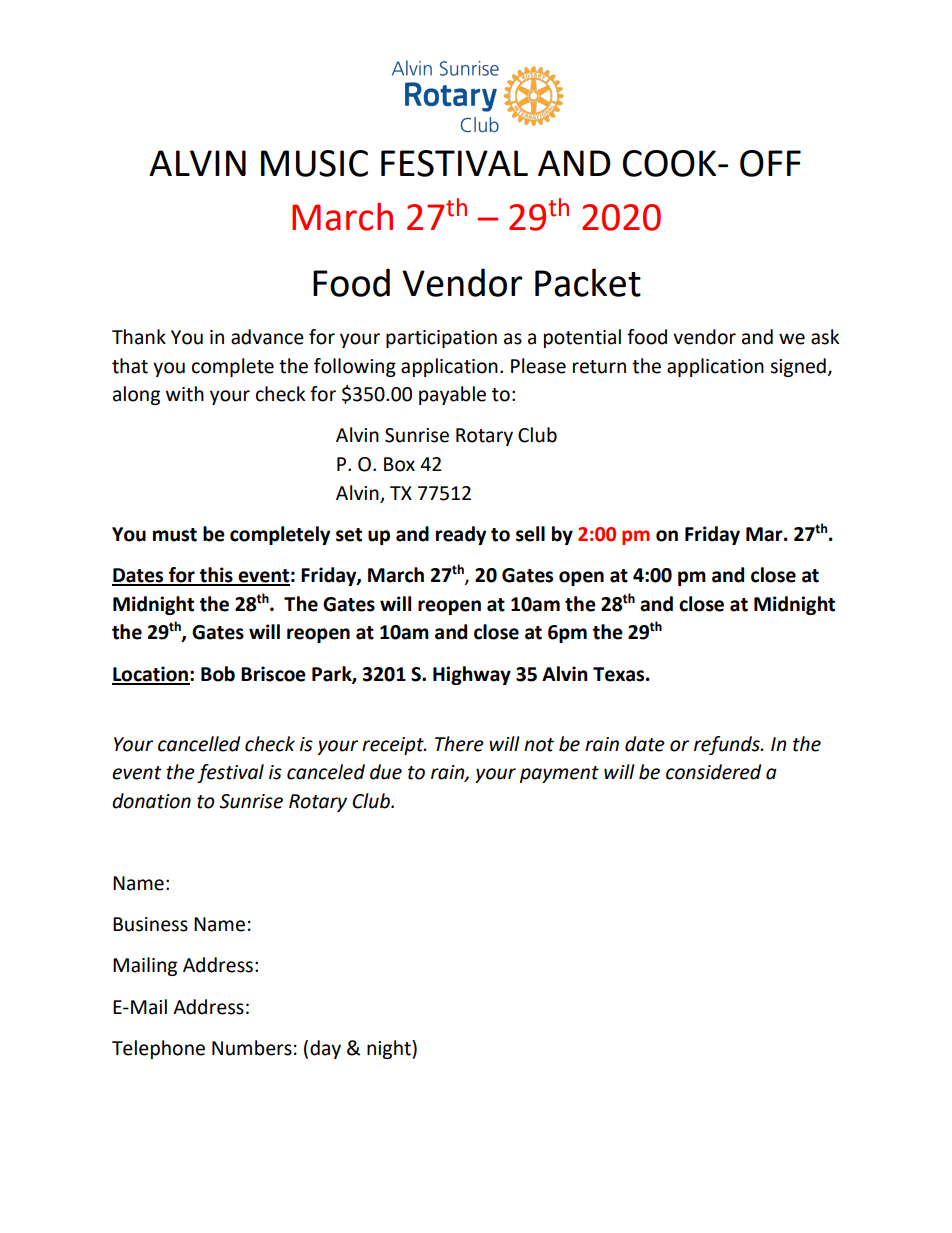 This screenshot has width=952, height=1233. I want to click on refunds, so click(728, 745).
